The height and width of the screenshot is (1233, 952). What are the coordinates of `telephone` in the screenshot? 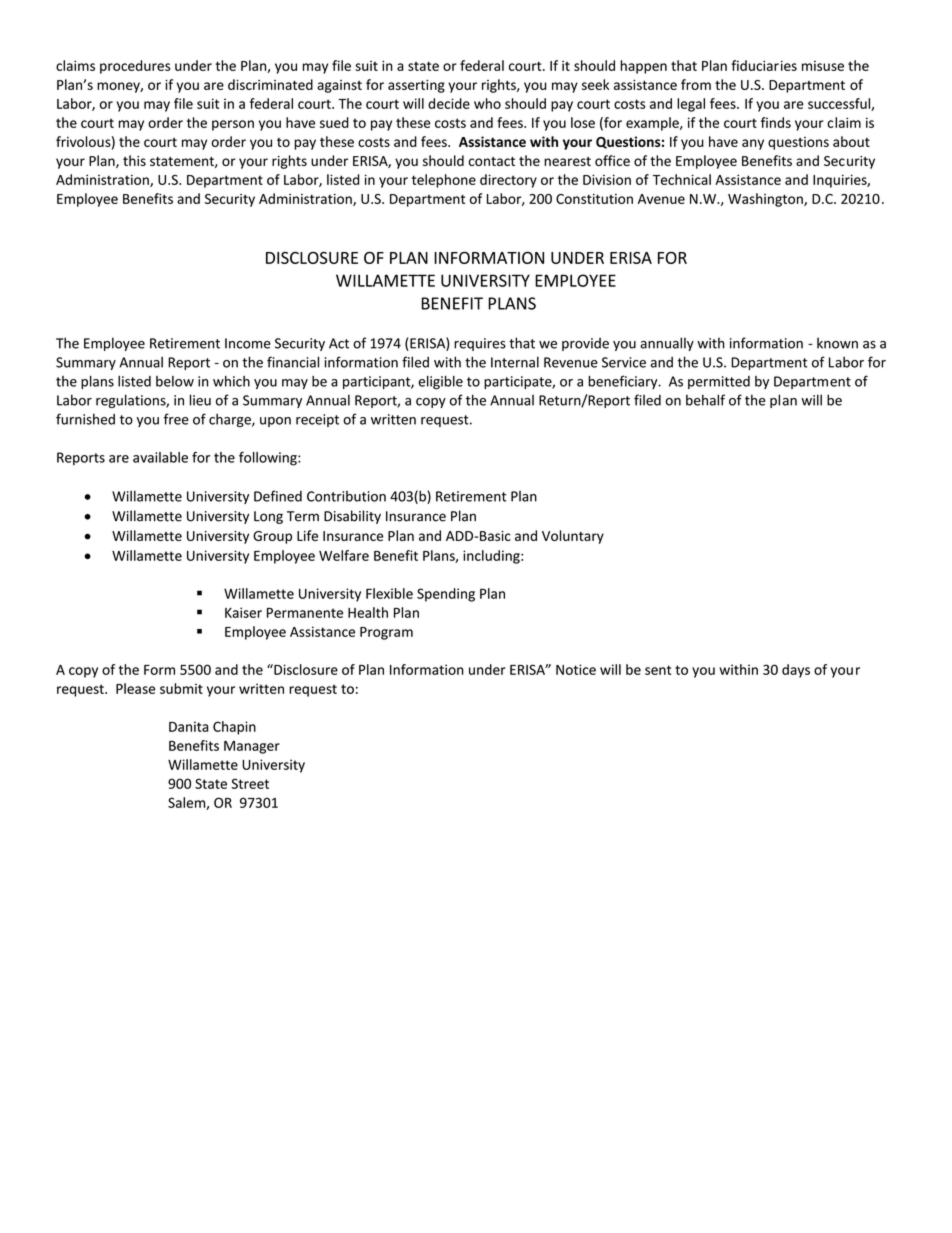 It's located at (444, 181).
